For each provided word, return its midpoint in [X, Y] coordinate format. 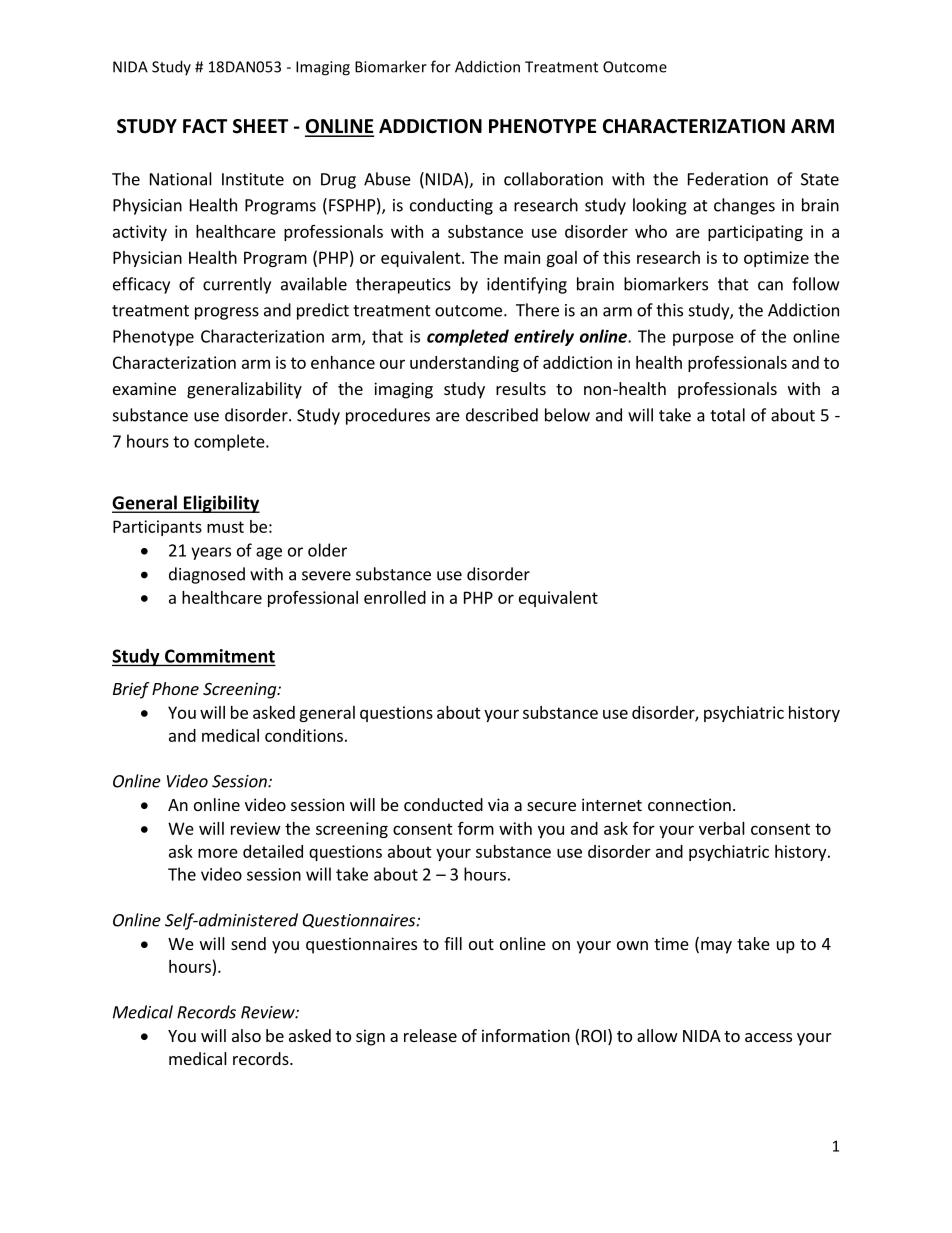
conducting [451, 206]
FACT [205, 126]
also [246, 1035]
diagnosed [207, 575]
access [768, 1037]
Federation [728, 179]
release [430, 1035]
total [727, 415]
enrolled [395, 597]
